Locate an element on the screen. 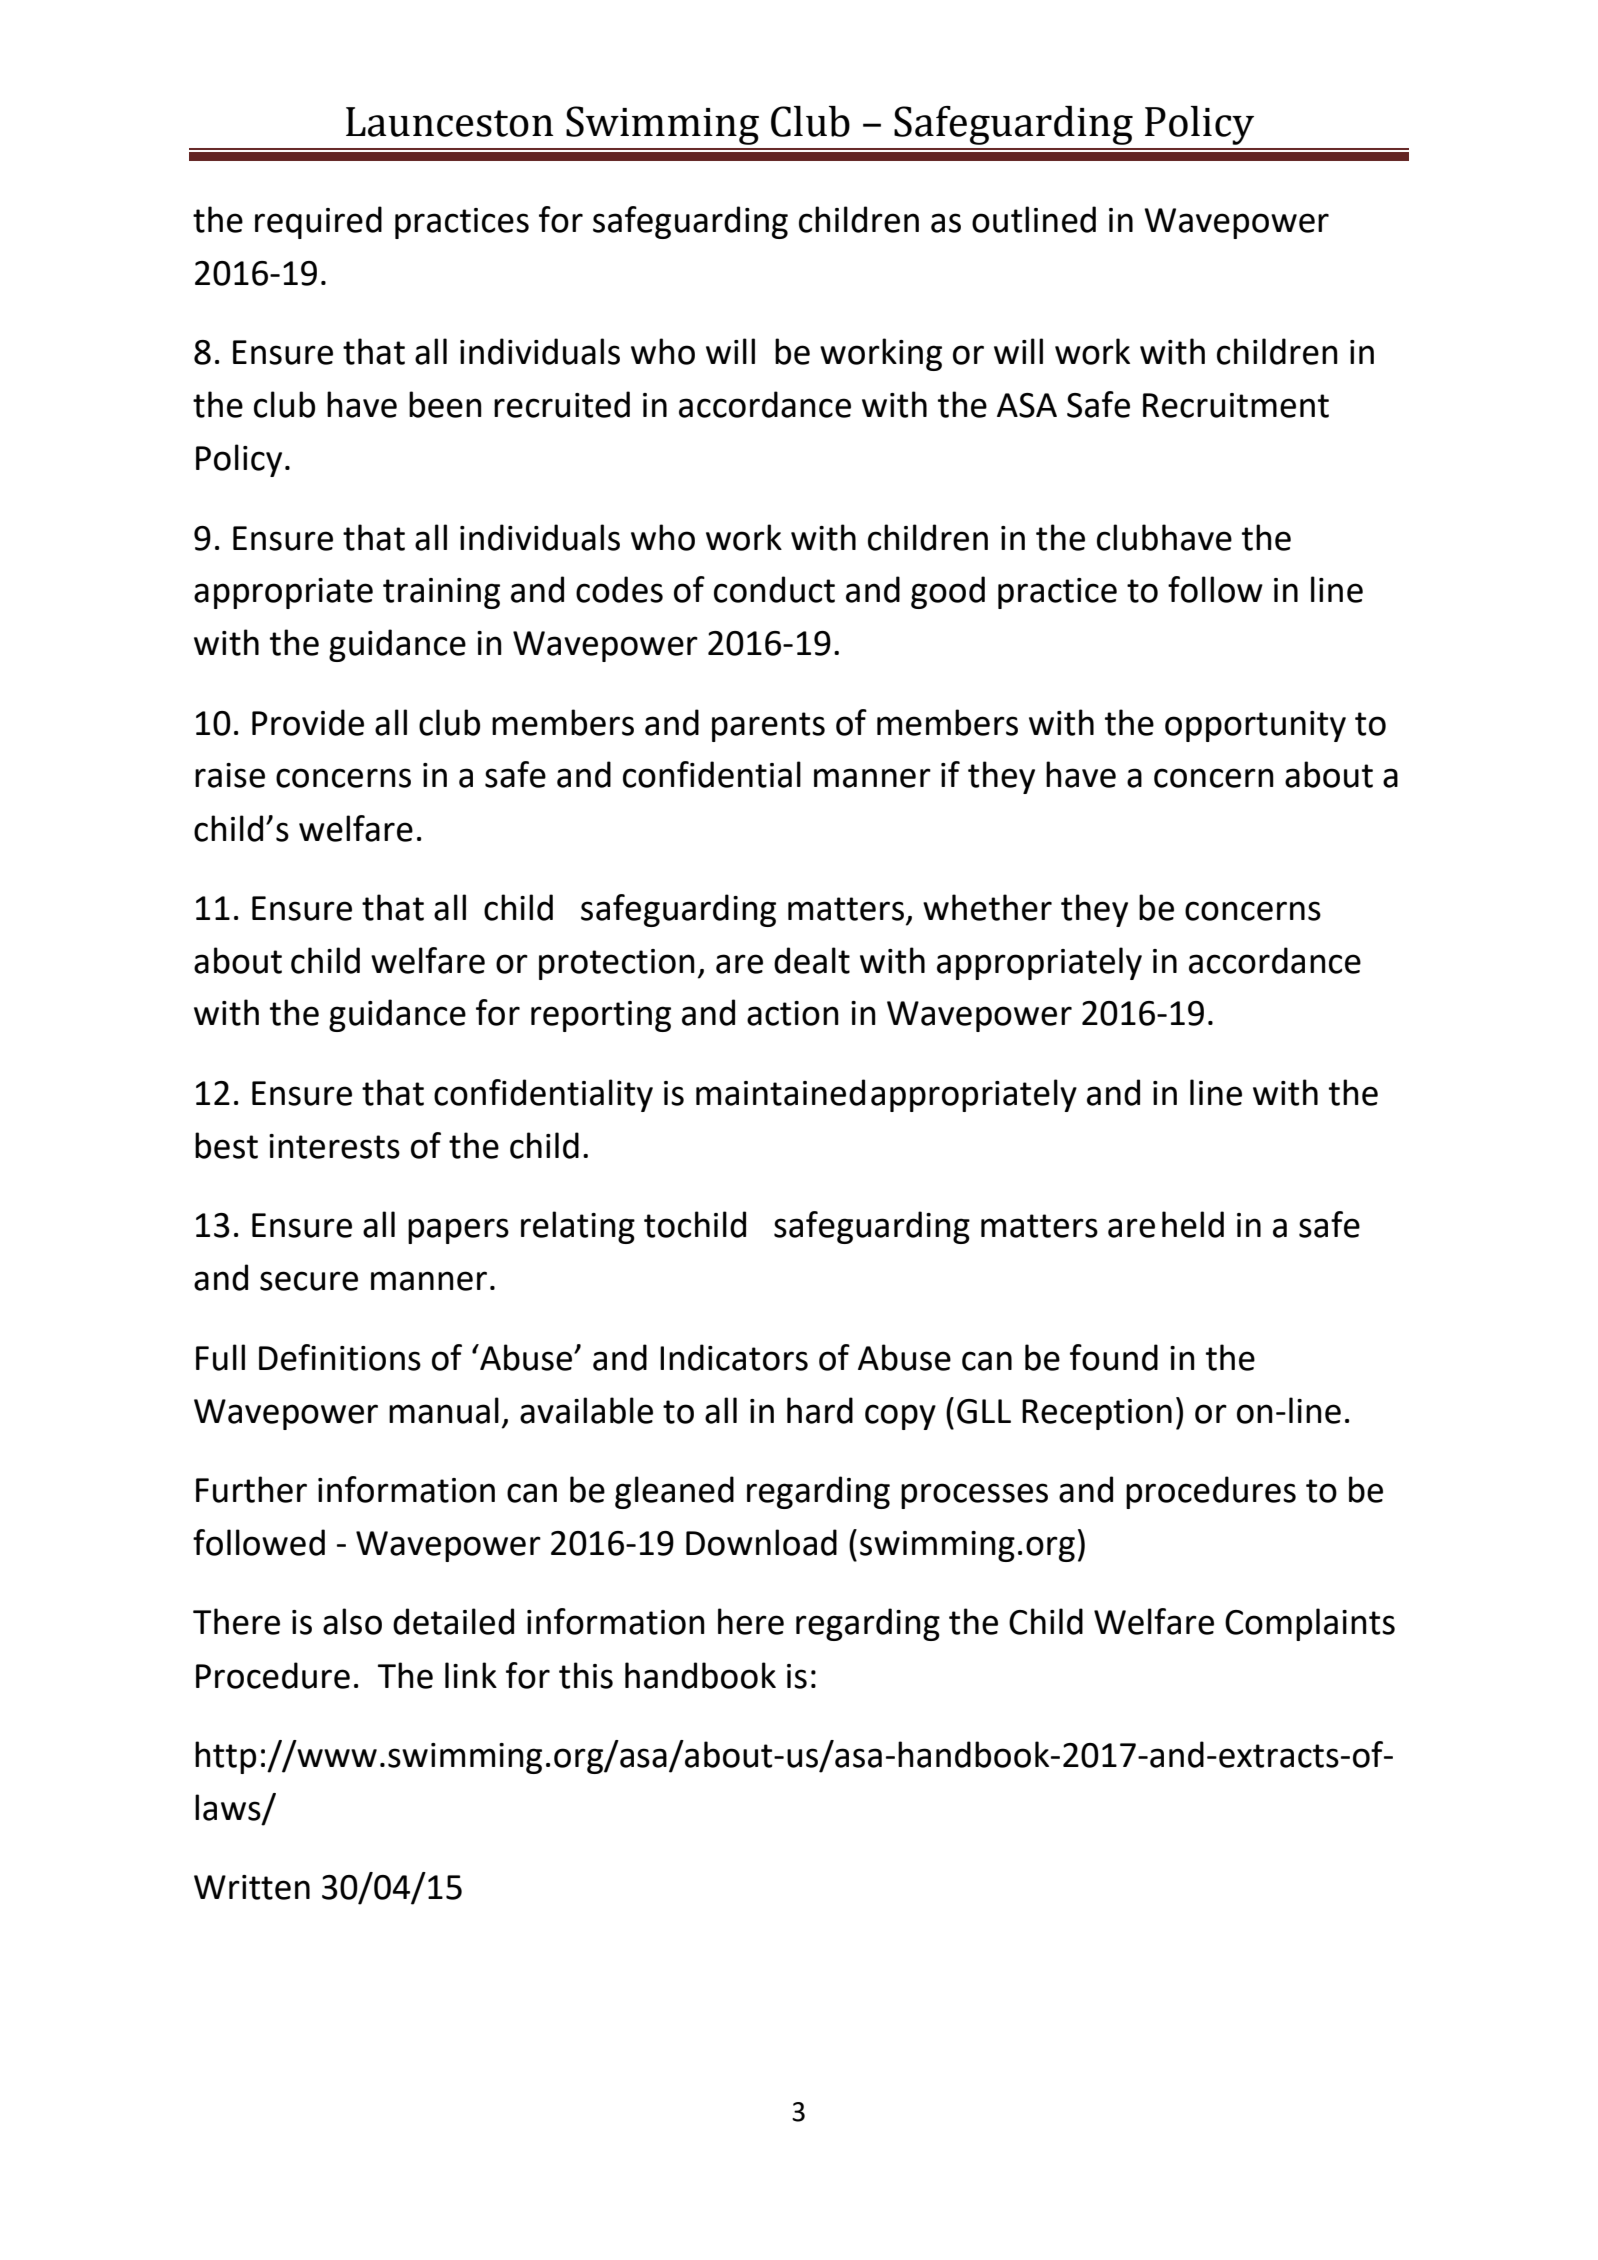 This screenshot has height=2260, width=1598. required is located at coordinates (318, 222).
